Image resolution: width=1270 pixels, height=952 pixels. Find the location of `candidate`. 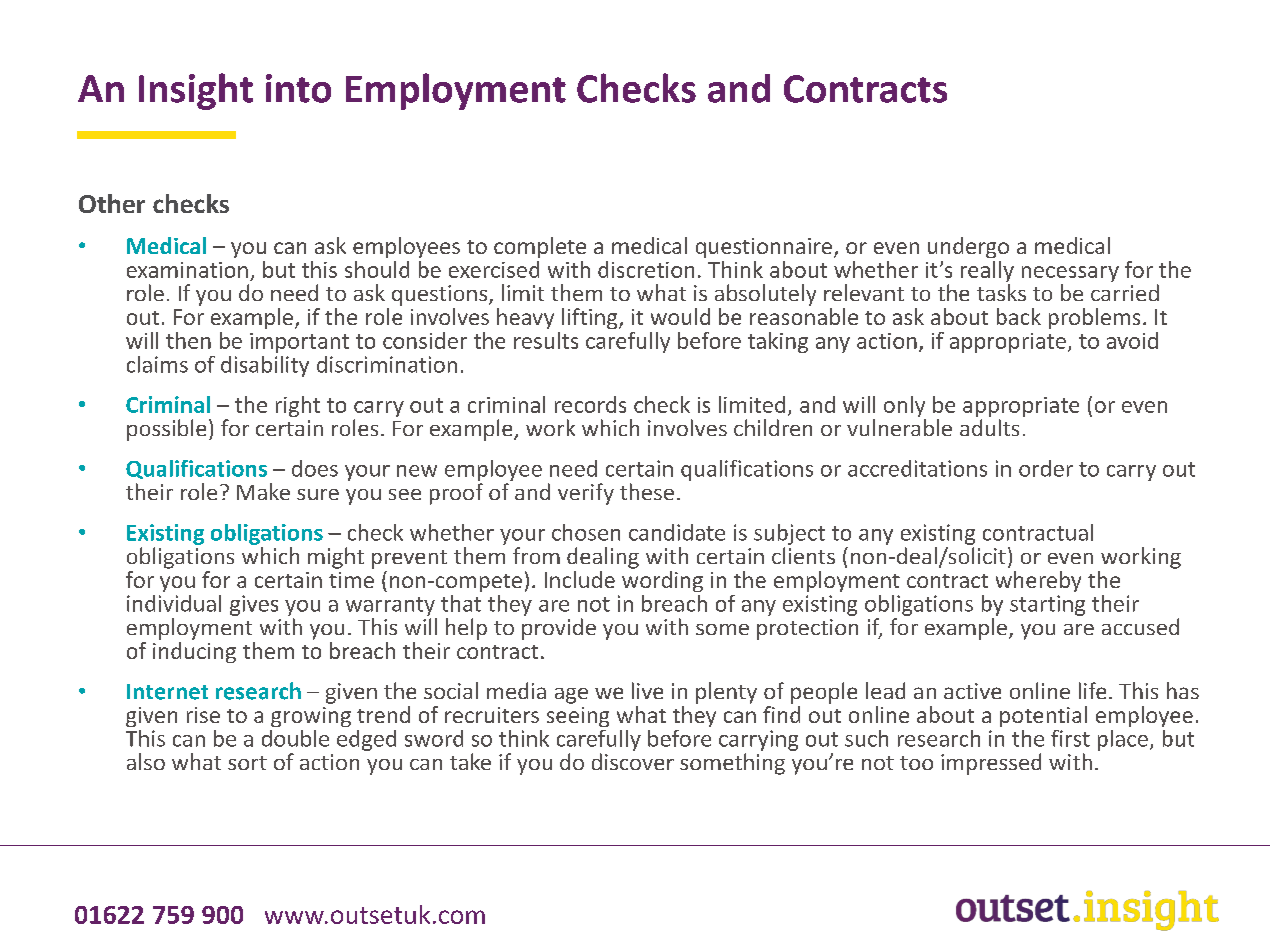

candidate is located at coordinates (677, 532).
